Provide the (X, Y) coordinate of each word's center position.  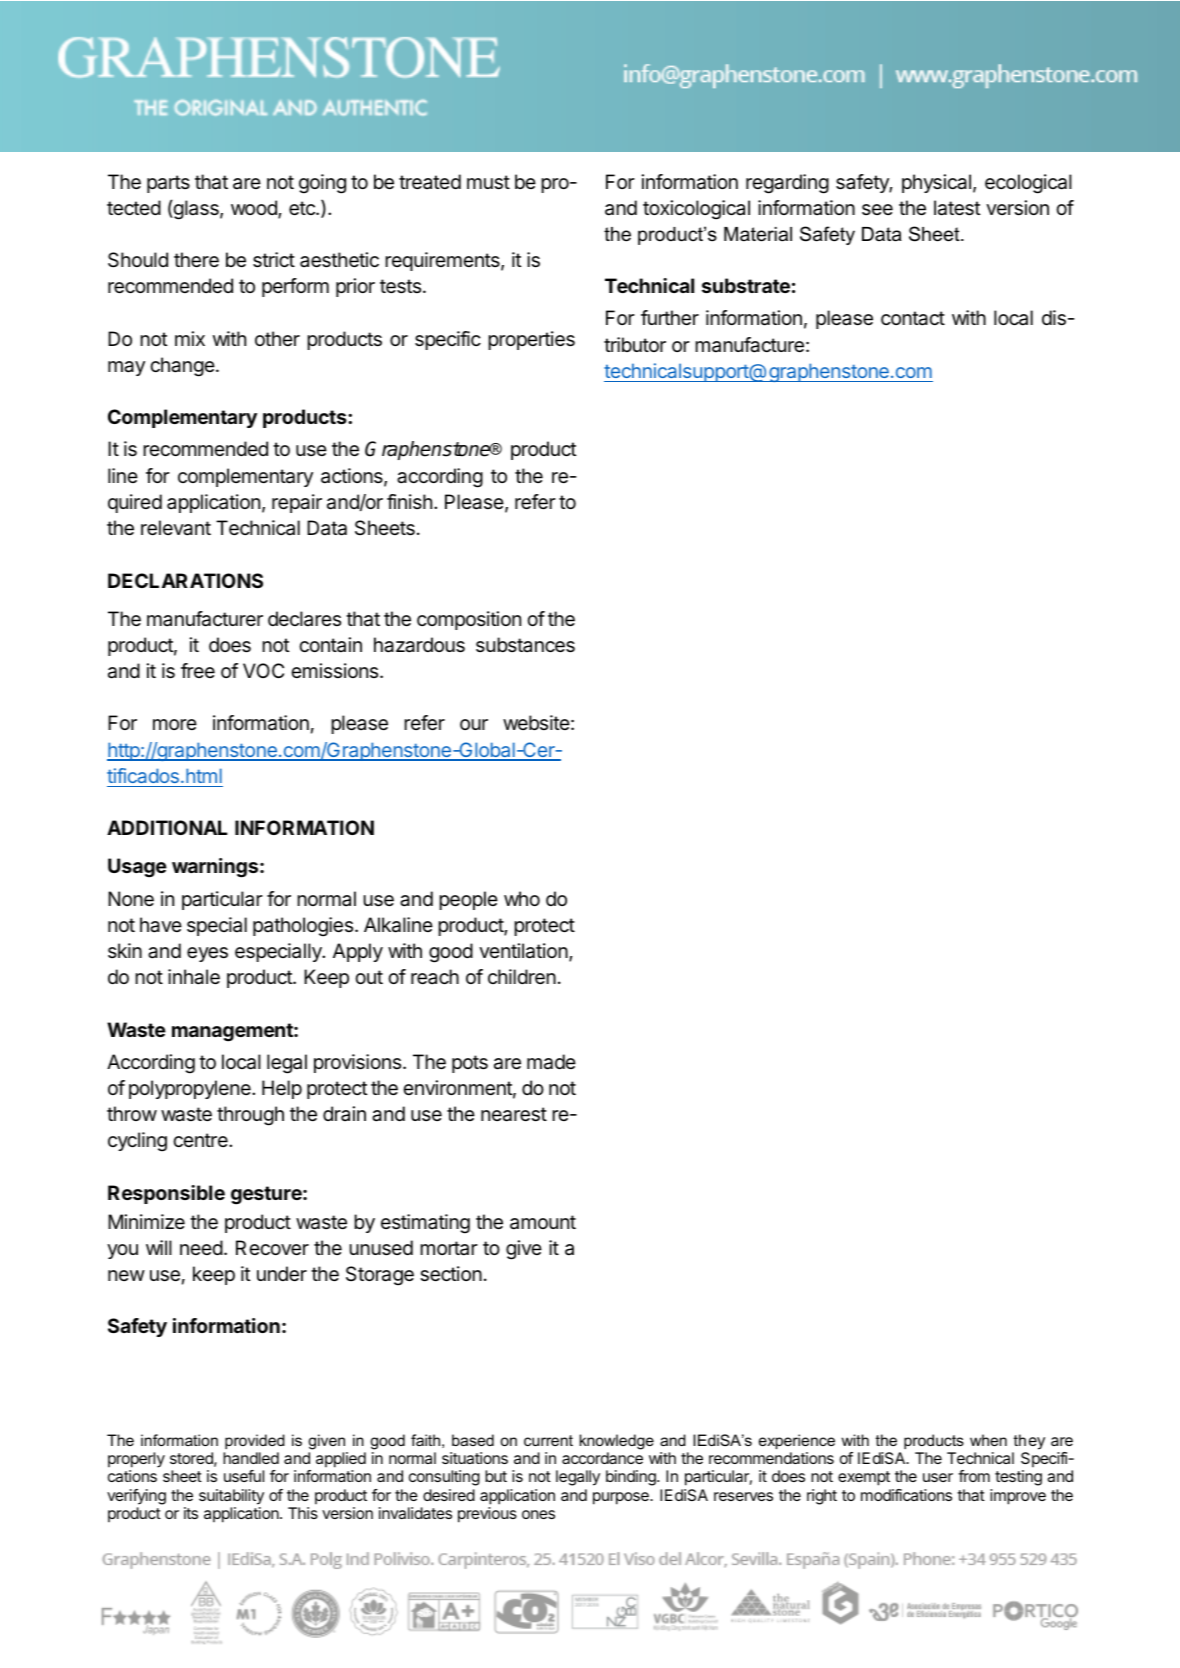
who (522, 898)
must (488, 182)
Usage (137, 868)
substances (525, 645)
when (988, 1440)
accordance (602, 1458)
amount (543, 1222)
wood (255, 209)
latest (957, 208)
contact (913, 318)
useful (244, 1476)
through (250, 1116)
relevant (176, 528)
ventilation (523, 951)
